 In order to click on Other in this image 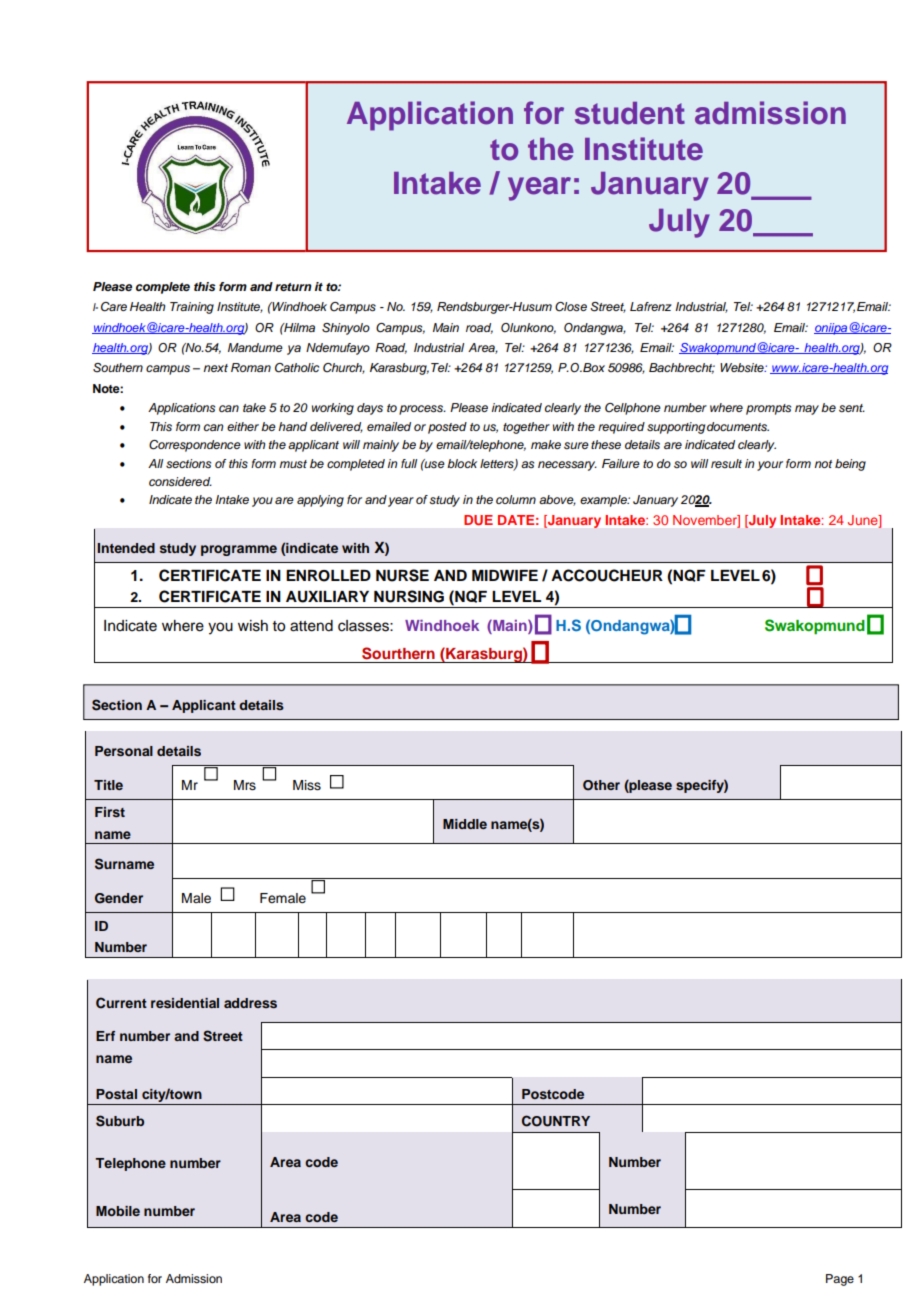, I will do `click(601, 785)`.
